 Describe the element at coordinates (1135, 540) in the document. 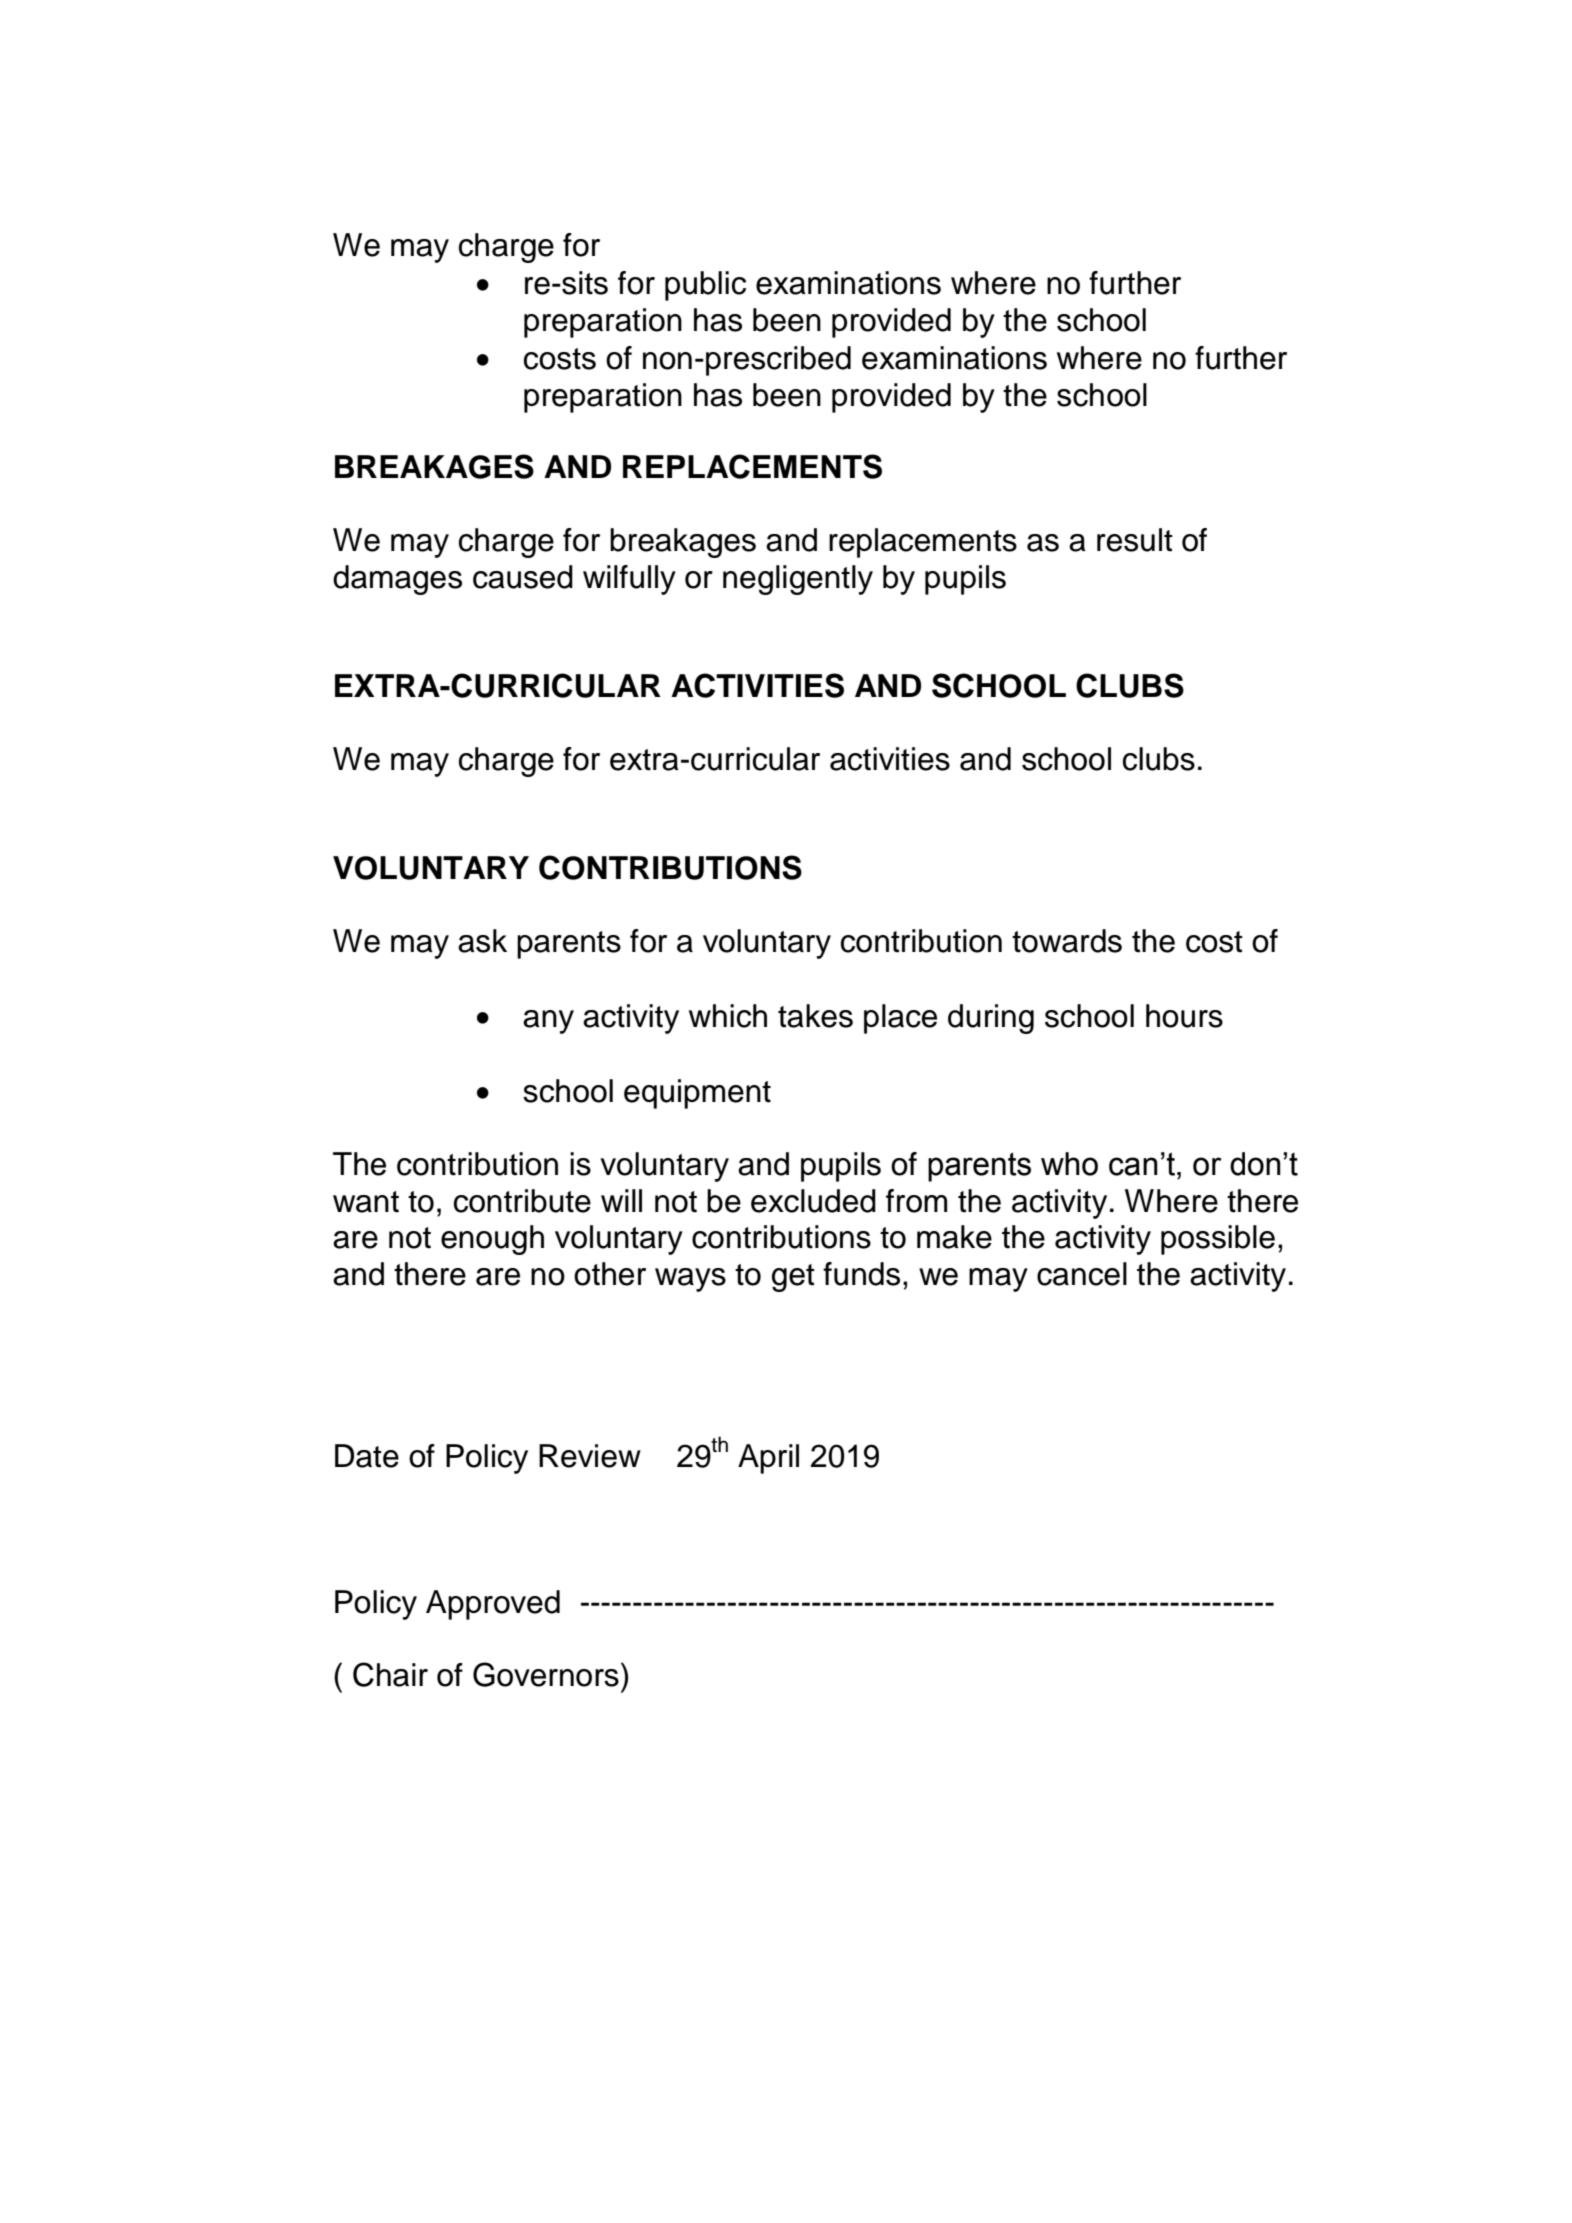

I see `result` at that location.
